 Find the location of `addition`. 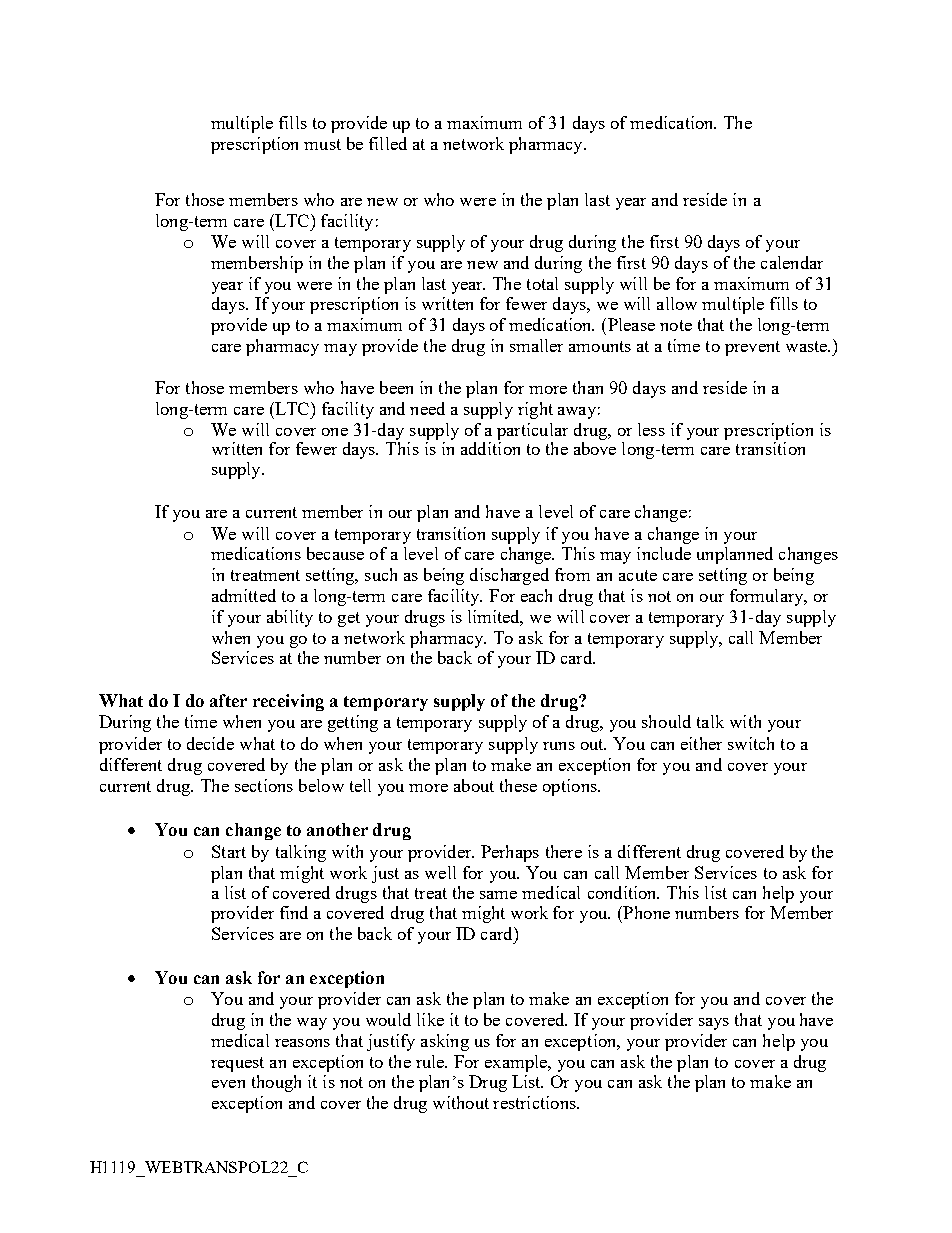

addition is located at coordinates (490, 448).
